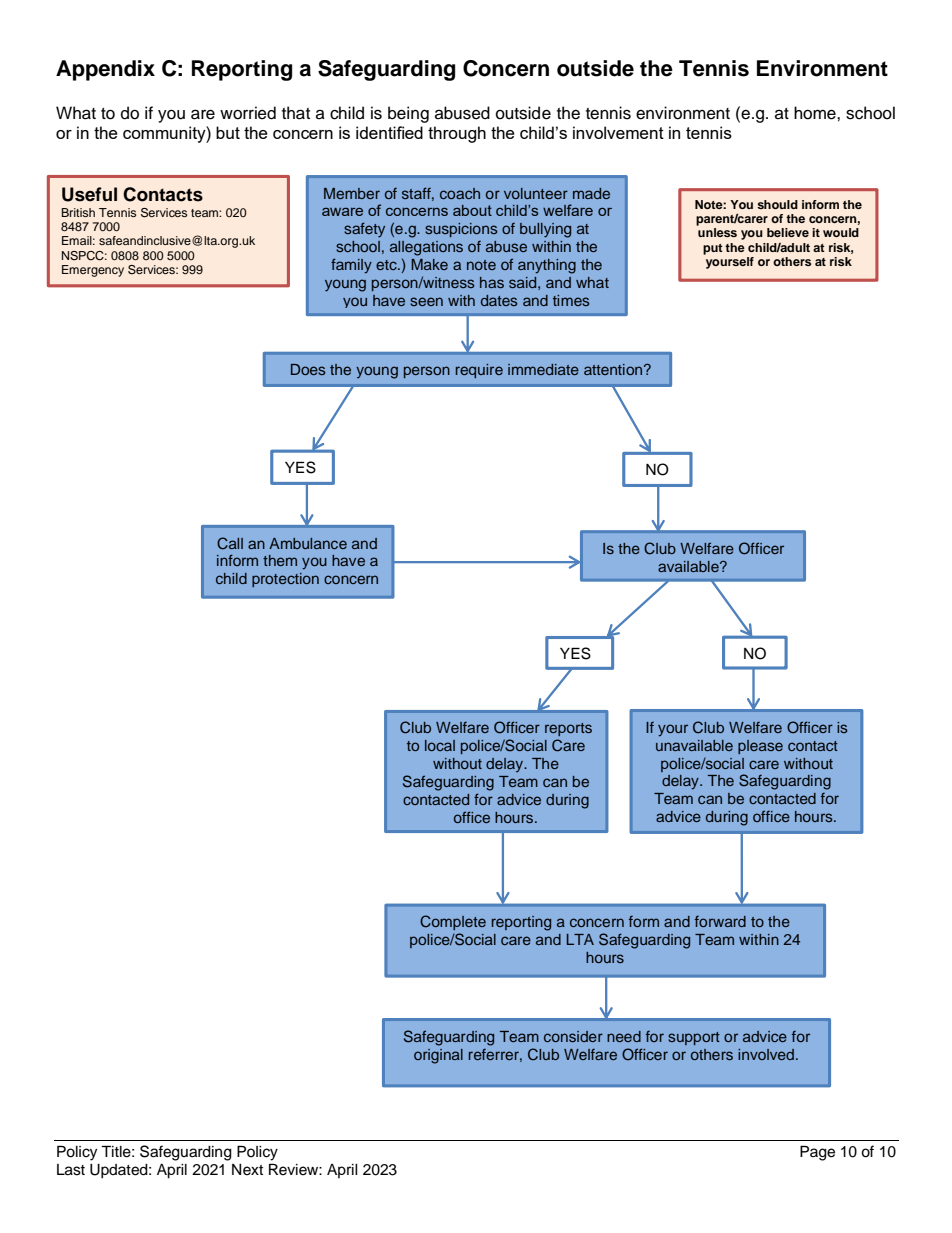 This screenshot has height=1233, width=952. Describe the element at coordinates (438, 1056) in the screenshot. I see `original` at that location.
